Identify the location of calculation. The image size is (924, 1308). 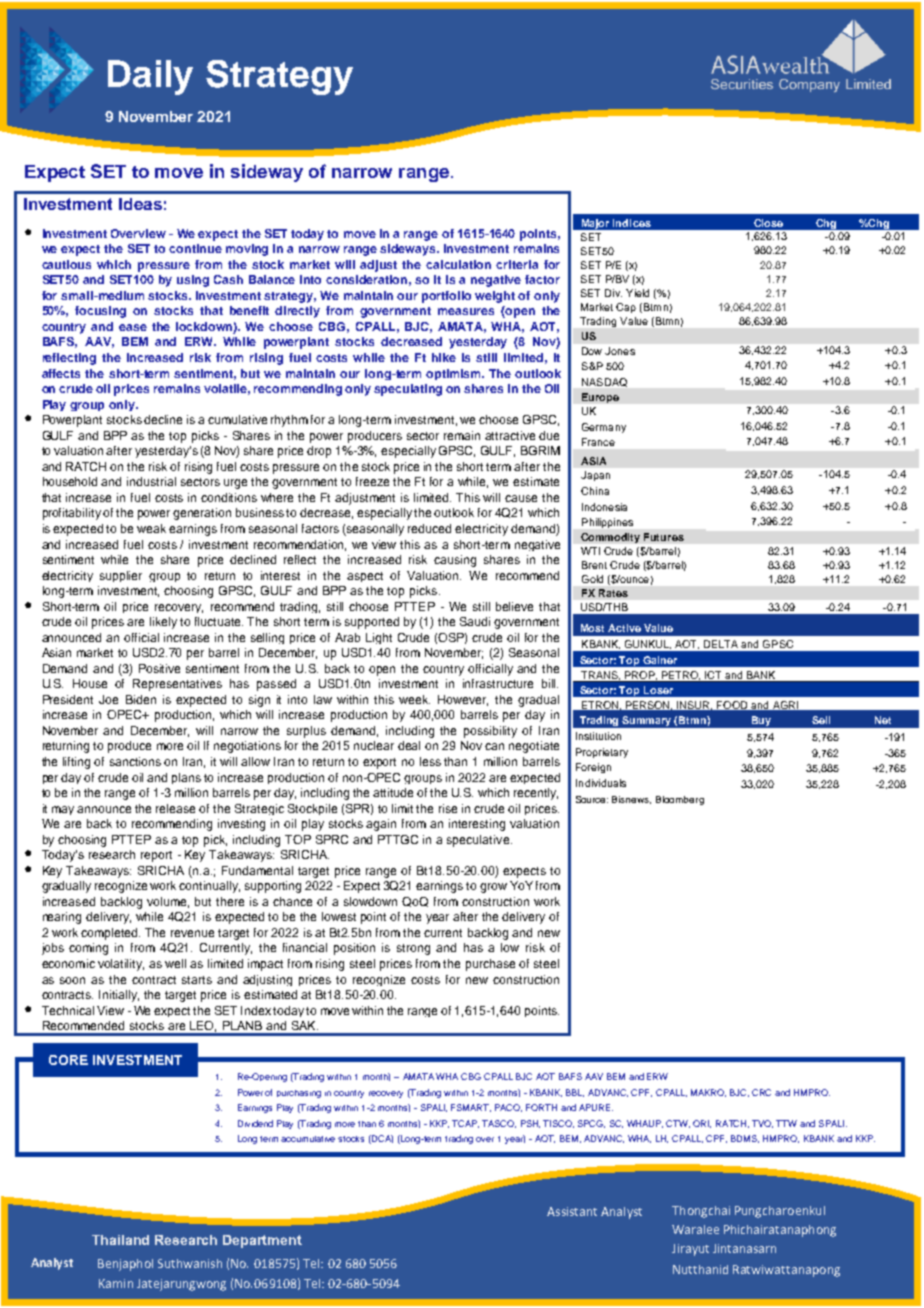
(458, 264).
